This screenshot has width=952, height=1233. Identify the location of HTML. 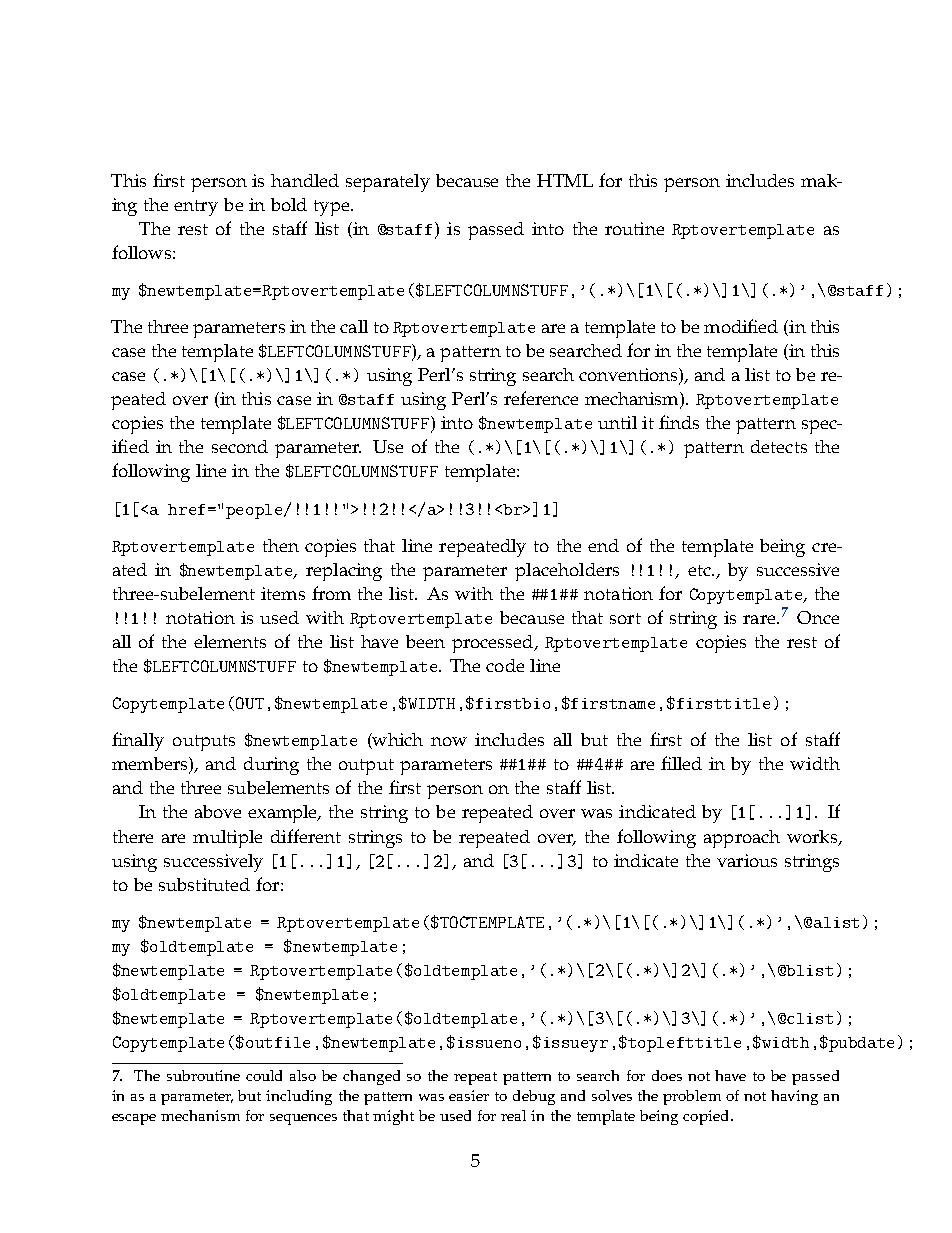
(565, 180).
